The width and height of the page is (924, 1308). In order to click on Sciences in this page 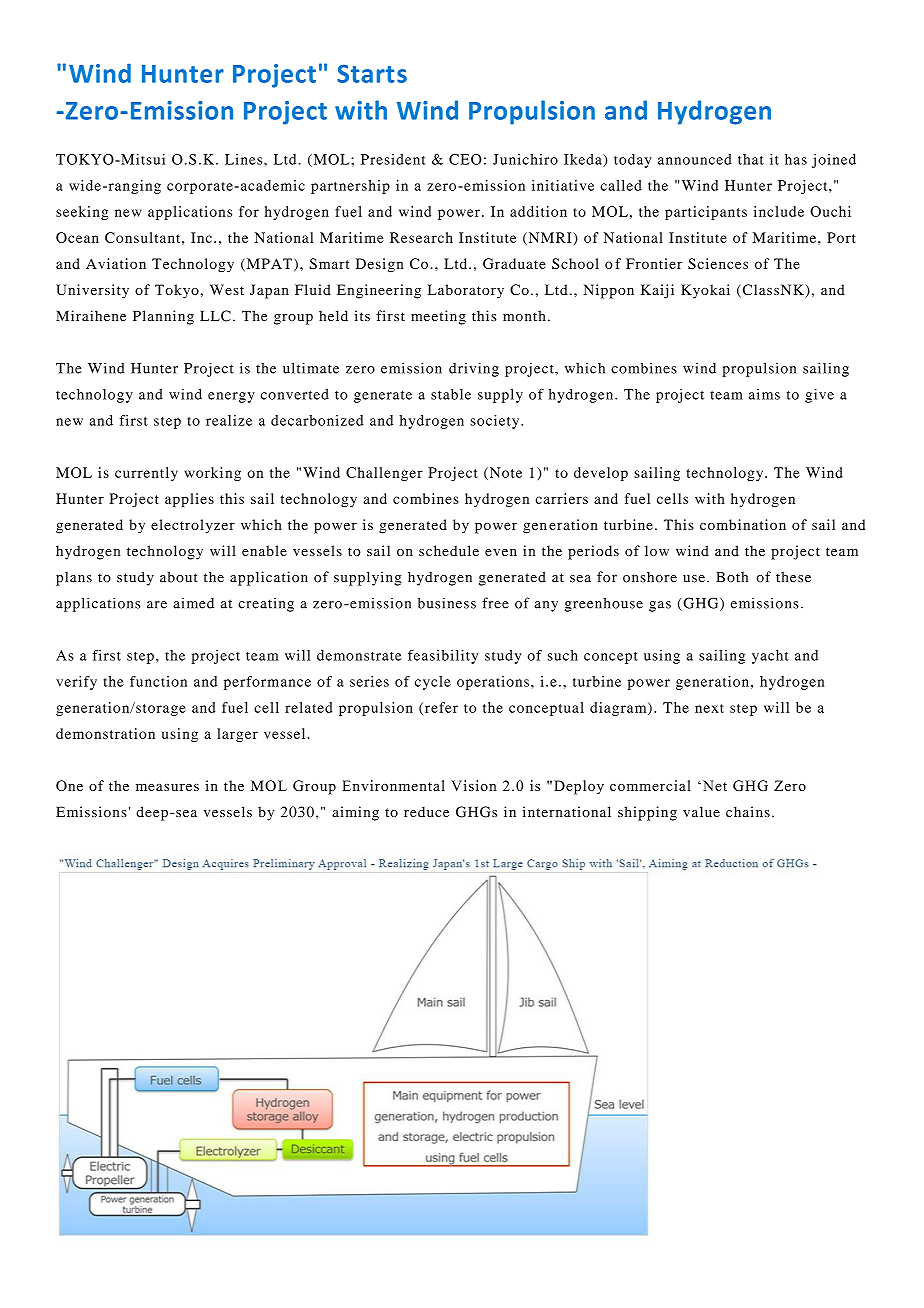, I will do `click(718, 263)`.
